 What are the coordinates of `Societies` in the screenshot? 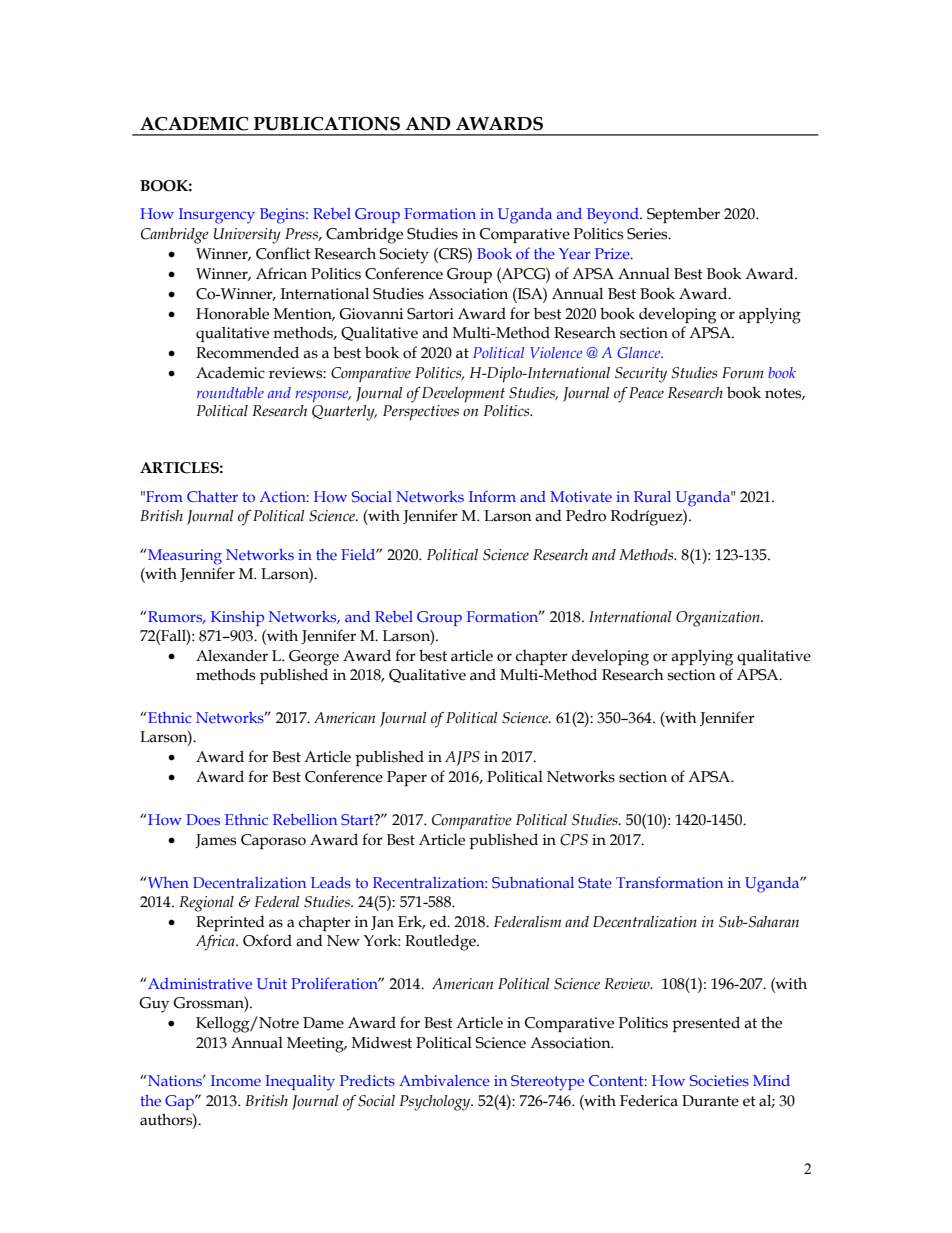 It's located at (719, 1080).
